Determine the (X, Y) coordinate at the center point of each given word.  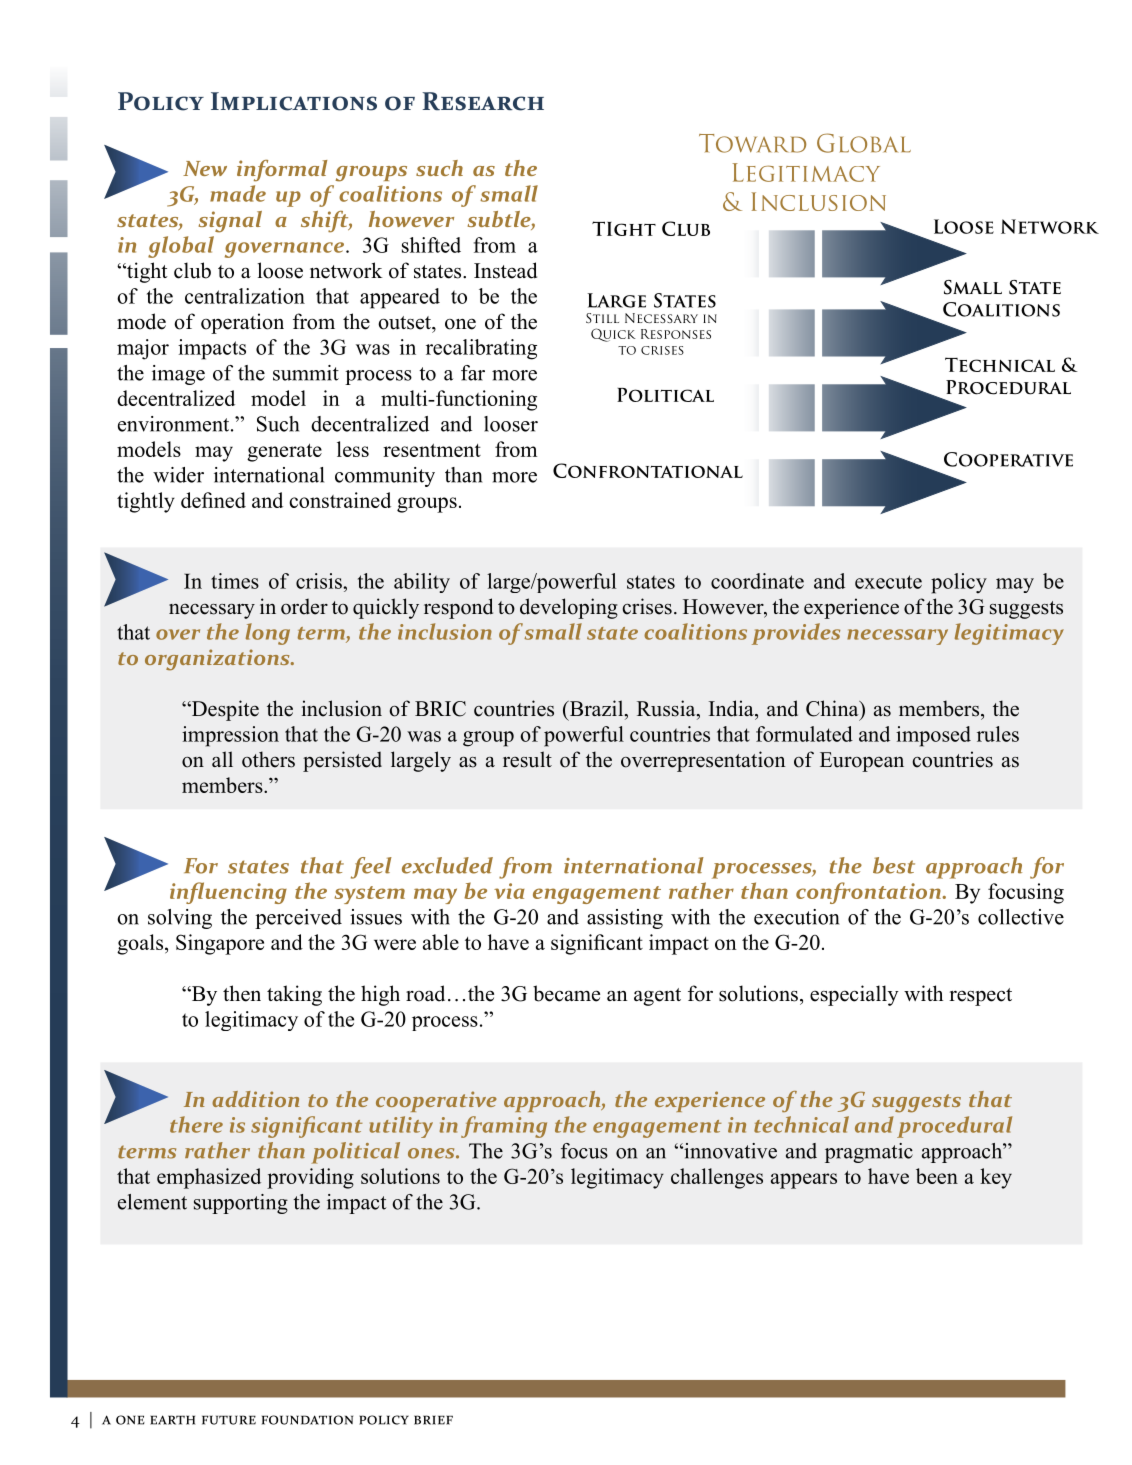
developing (569, 608)
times (235, 581)
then (242, 993)
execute (888, 582)
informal (282, 171)
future (229, 1420)
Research (483, 101)
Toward (752, 143)
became (566, 993)
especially (854, 995)
